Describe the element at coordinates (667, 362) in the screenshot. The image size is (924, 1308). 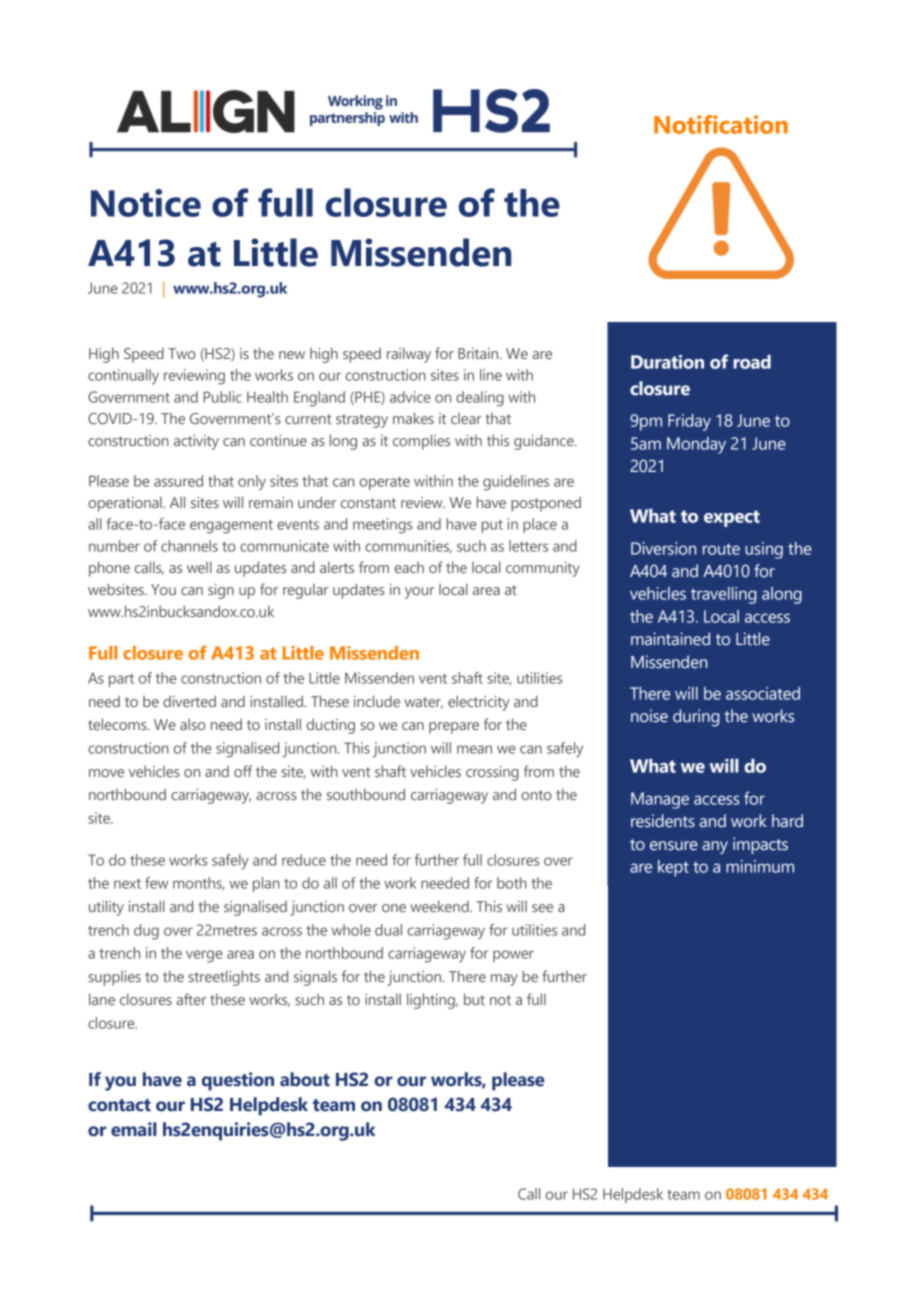
I see `Duration` at that location.
